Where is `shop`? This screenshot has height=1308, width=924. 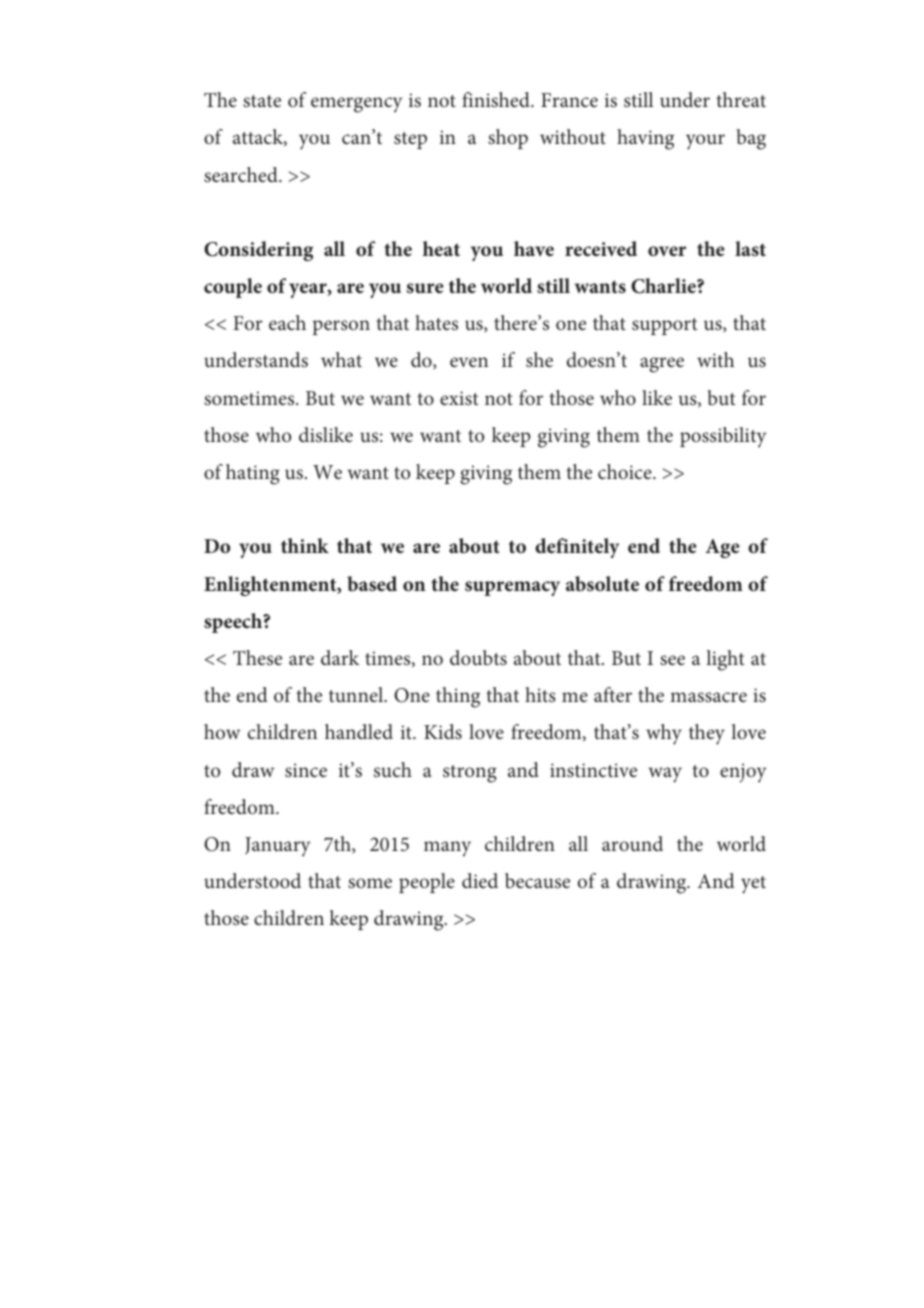 shop is located at coordinates (508, 139).
